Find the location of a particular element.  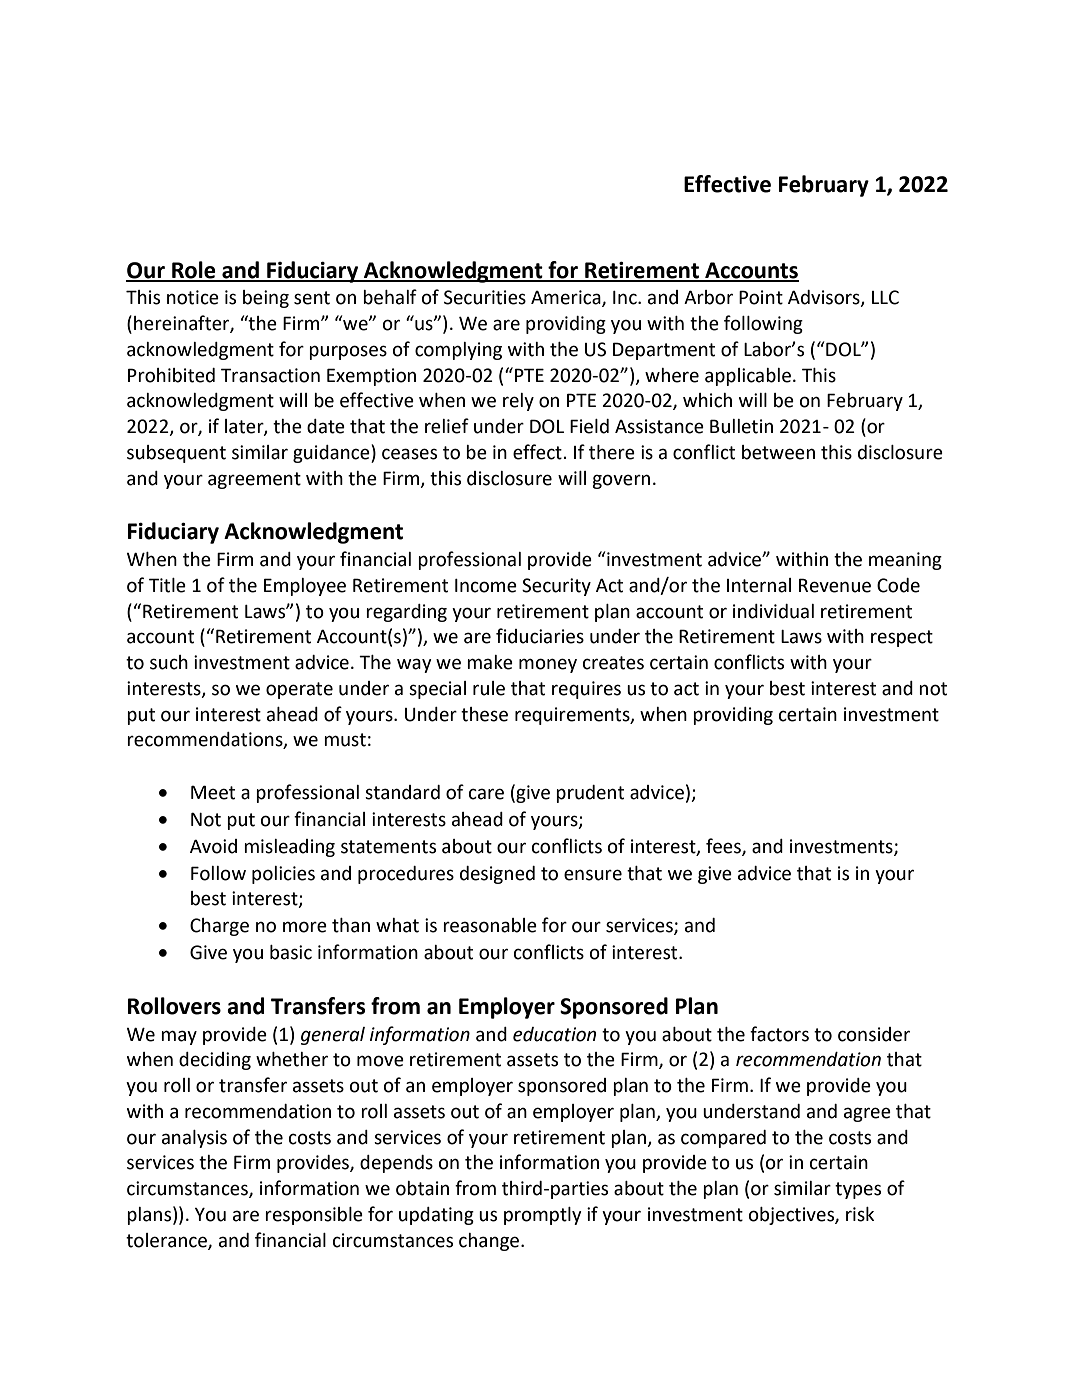

basic is located at coordinates (291, 952).
